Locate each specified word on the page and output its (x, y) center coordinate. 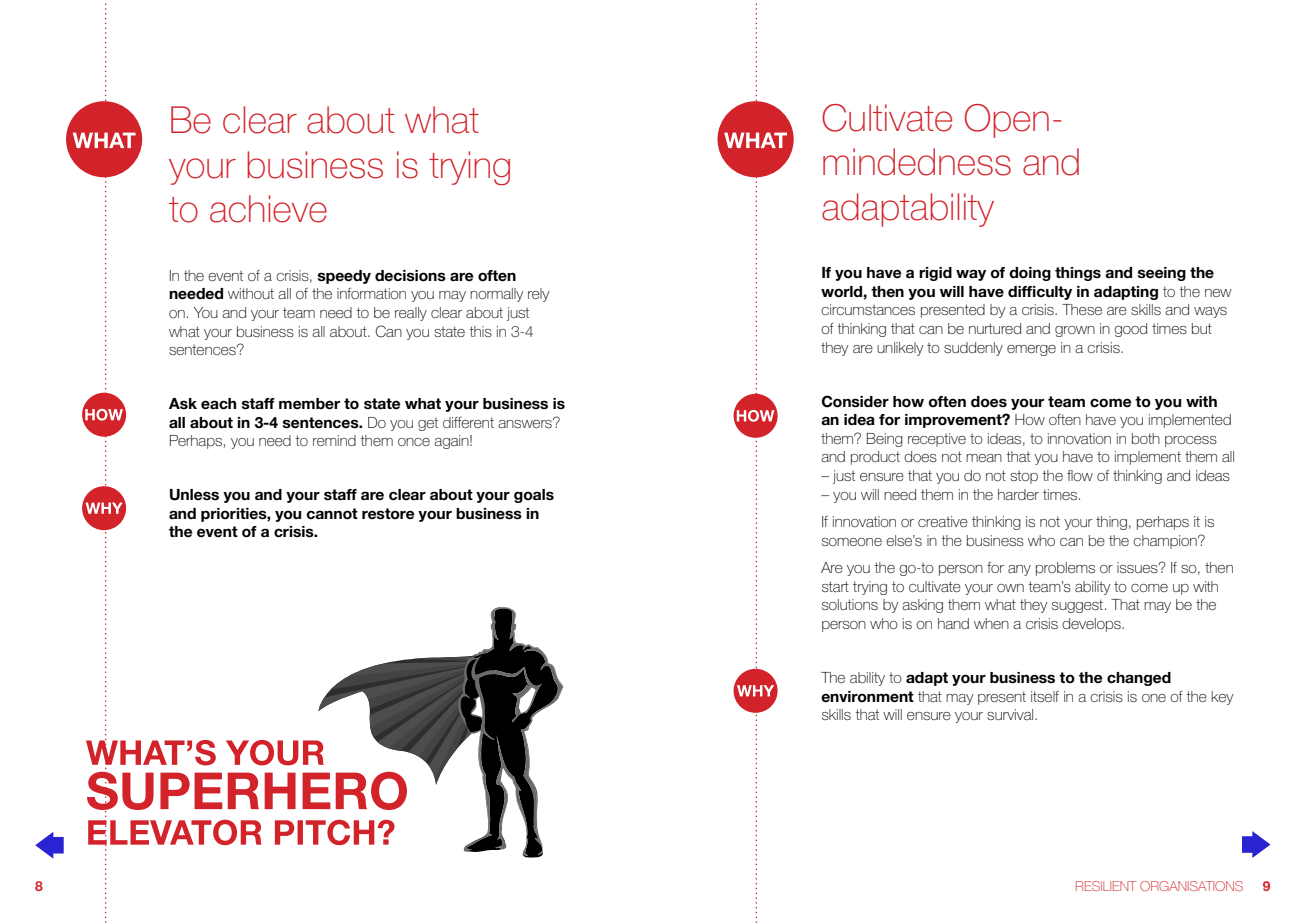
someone (852, 542)
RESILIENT (1106, 886)
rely (539, 295)
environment (867, 697)
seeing (1162, 274)
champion (1166, 542)
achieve (268, 209)
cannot (332, 514)
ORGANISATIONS (1191, 886)
